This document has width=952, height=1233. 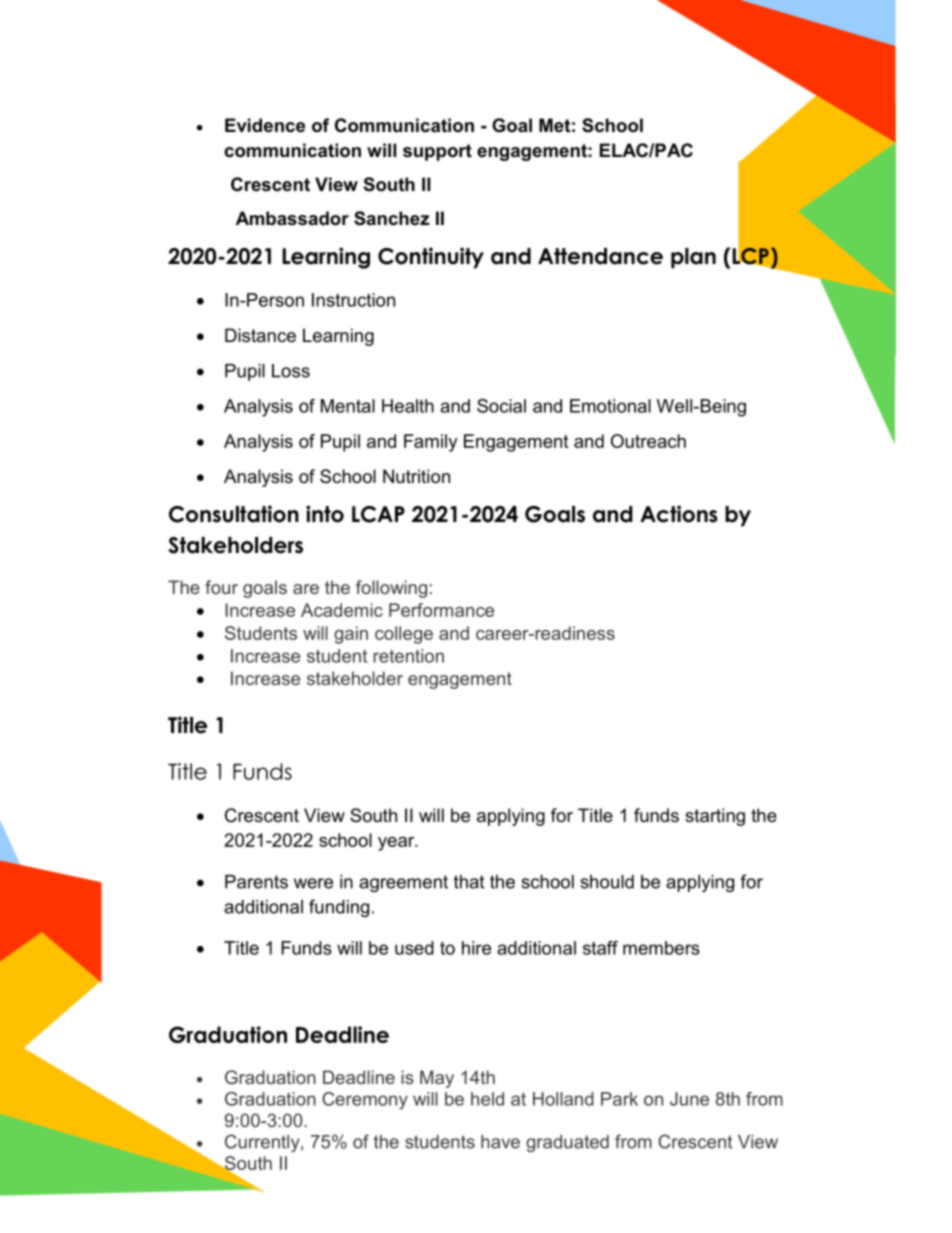 I want to click on Evidence, so click(x=265, y=125).
